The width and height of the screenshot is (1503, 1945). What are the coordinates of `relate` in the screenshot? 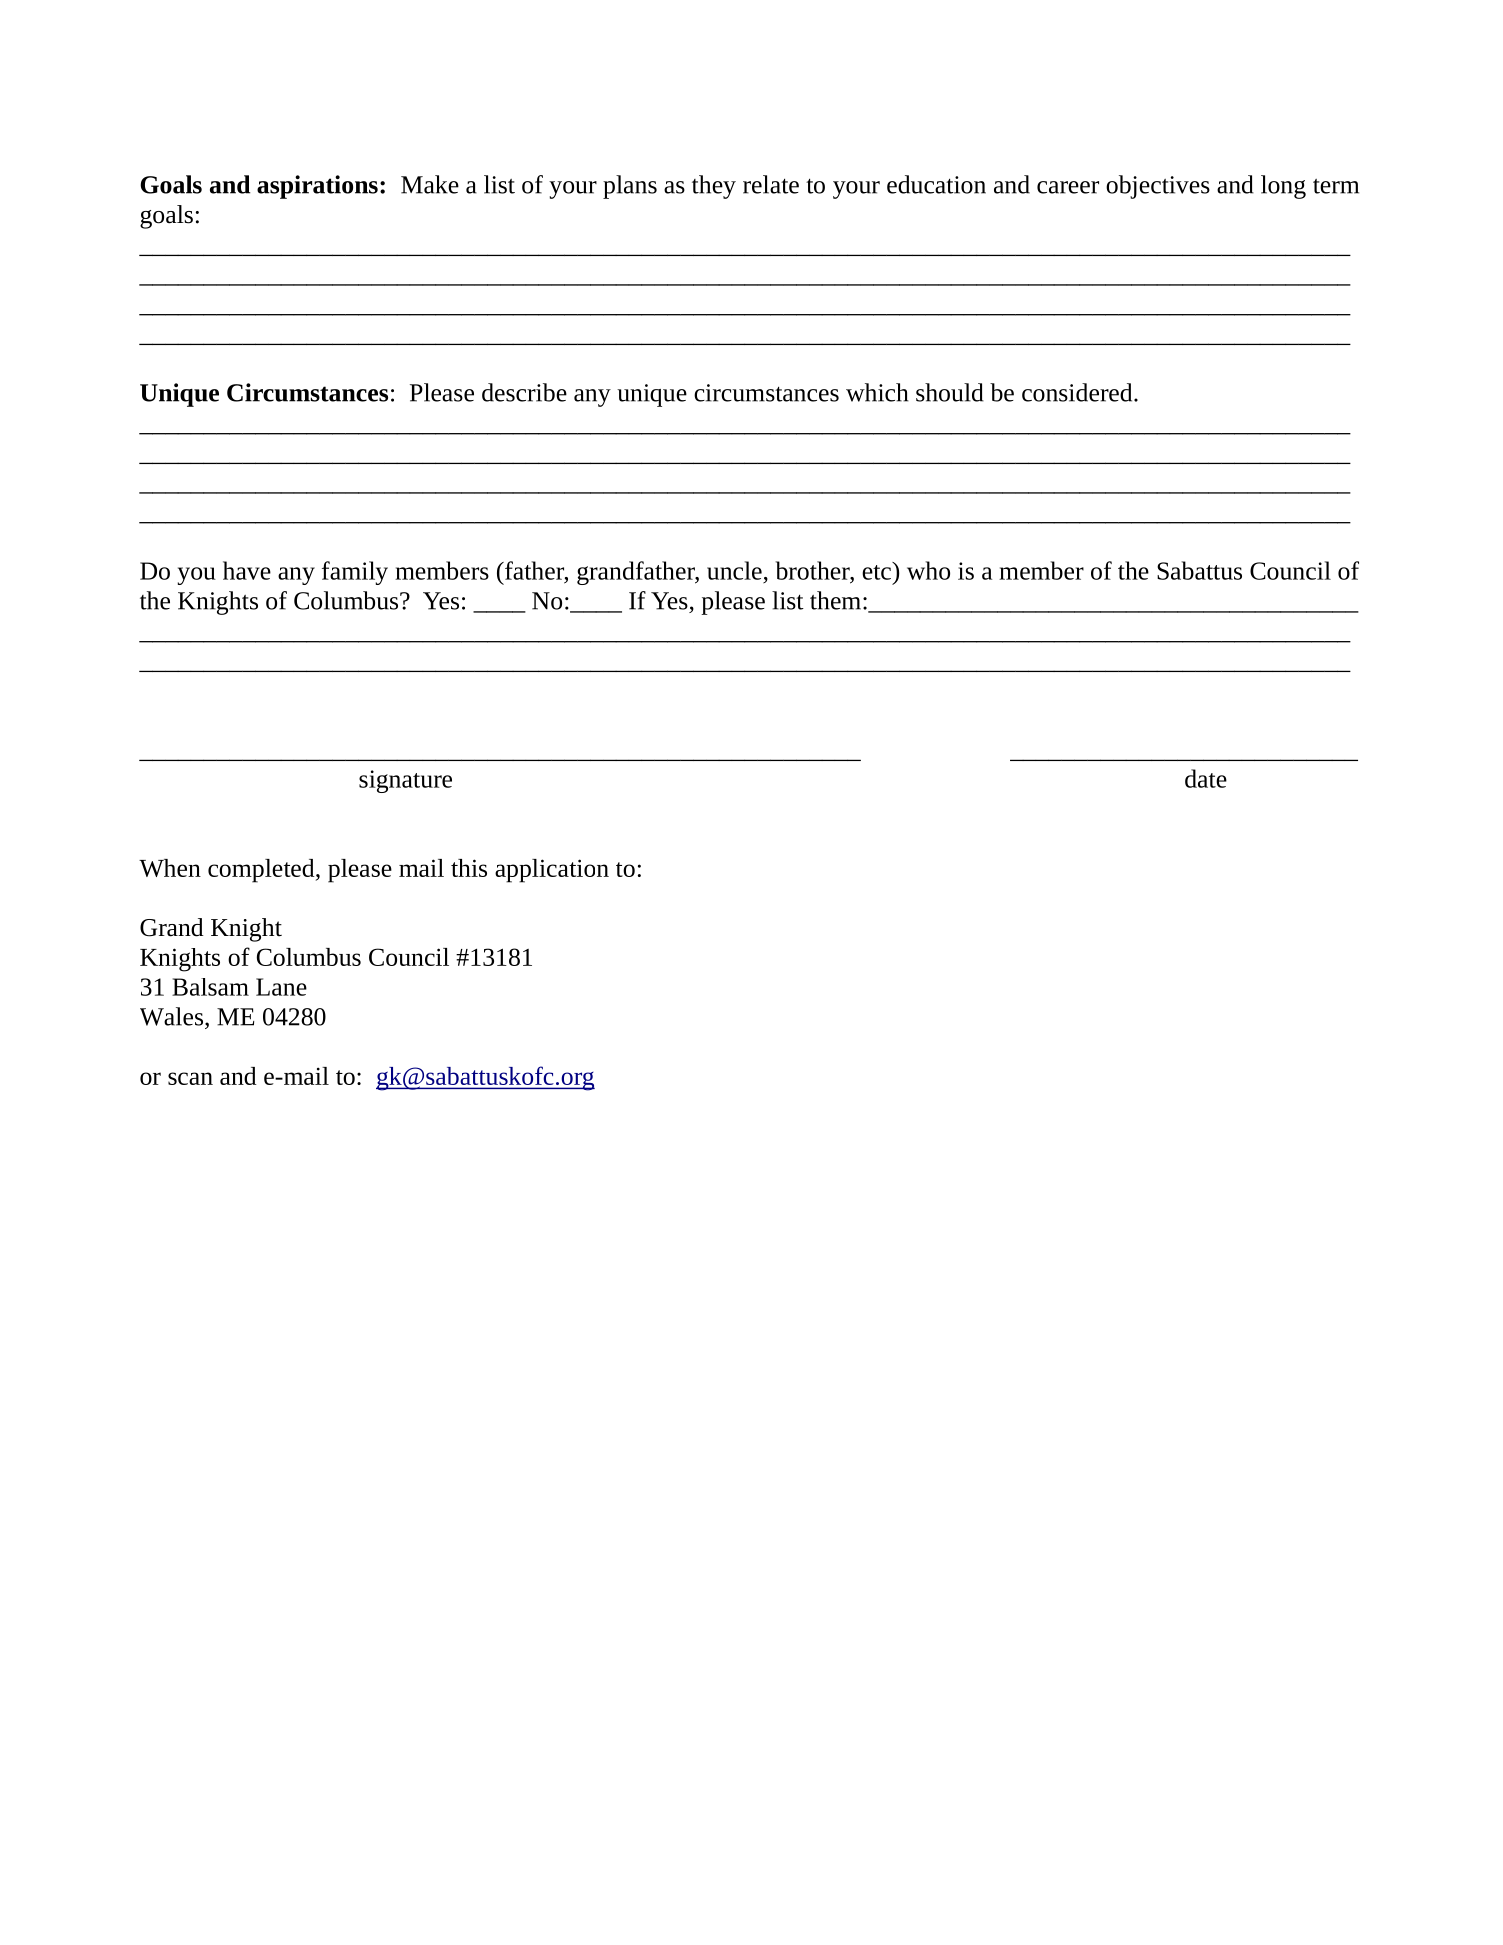 It's located at (771, 184).
